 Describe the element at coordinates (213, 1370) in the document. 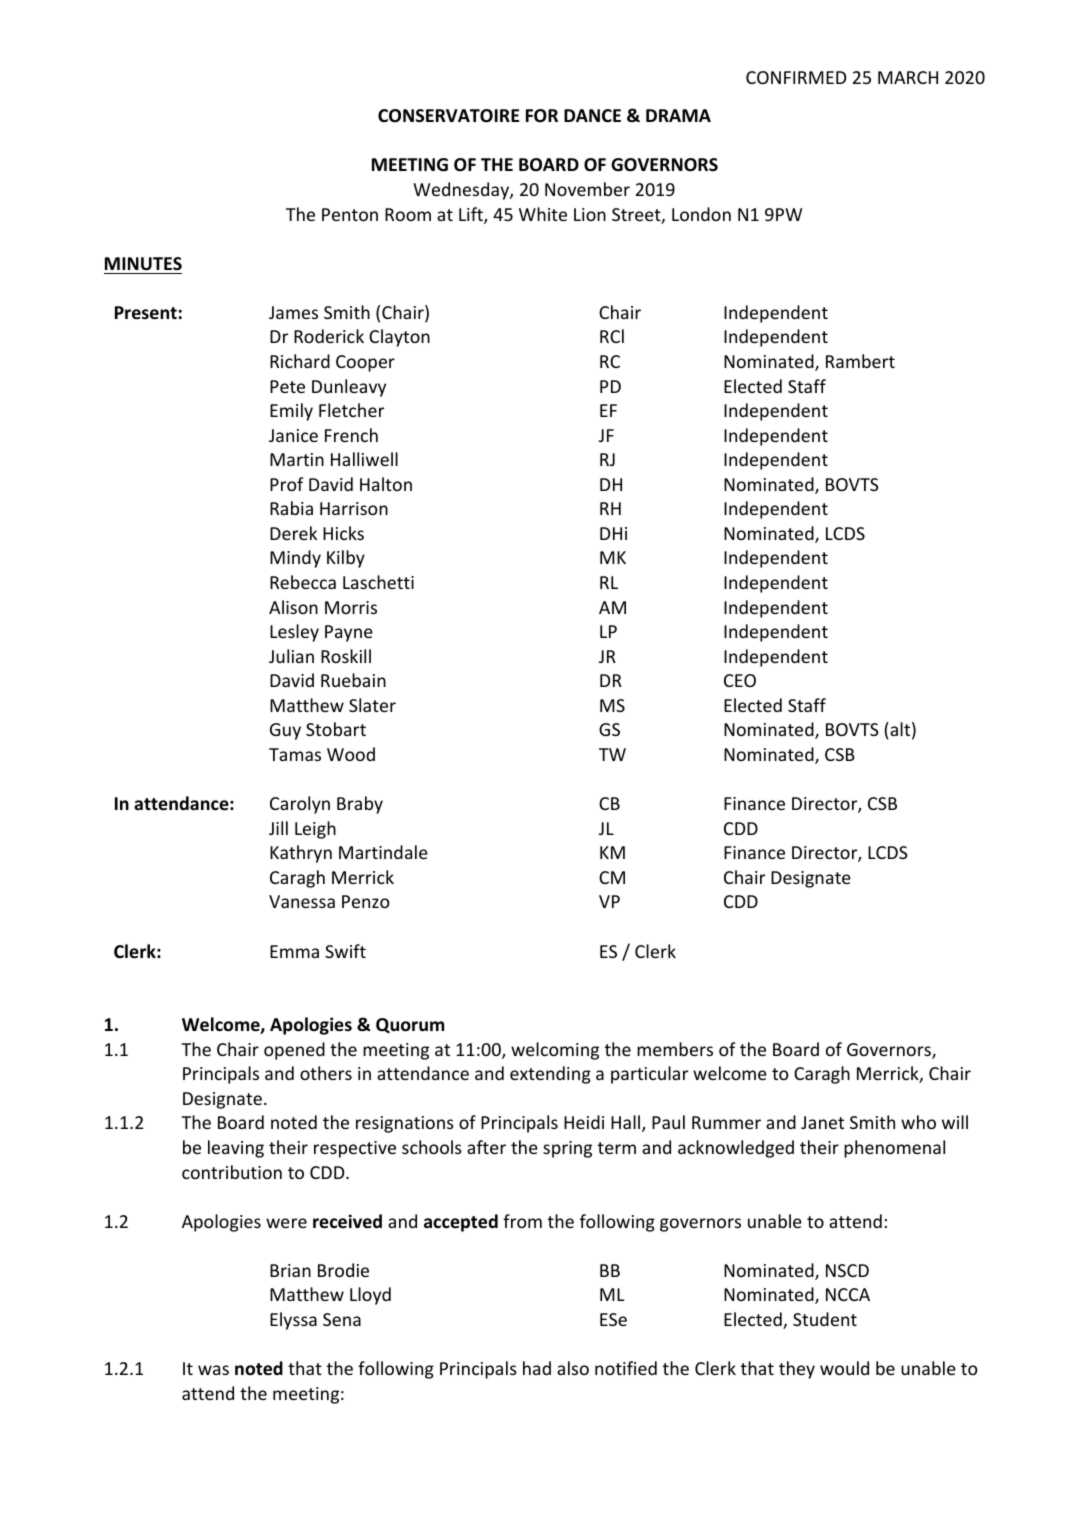

I see `was` at that location.
